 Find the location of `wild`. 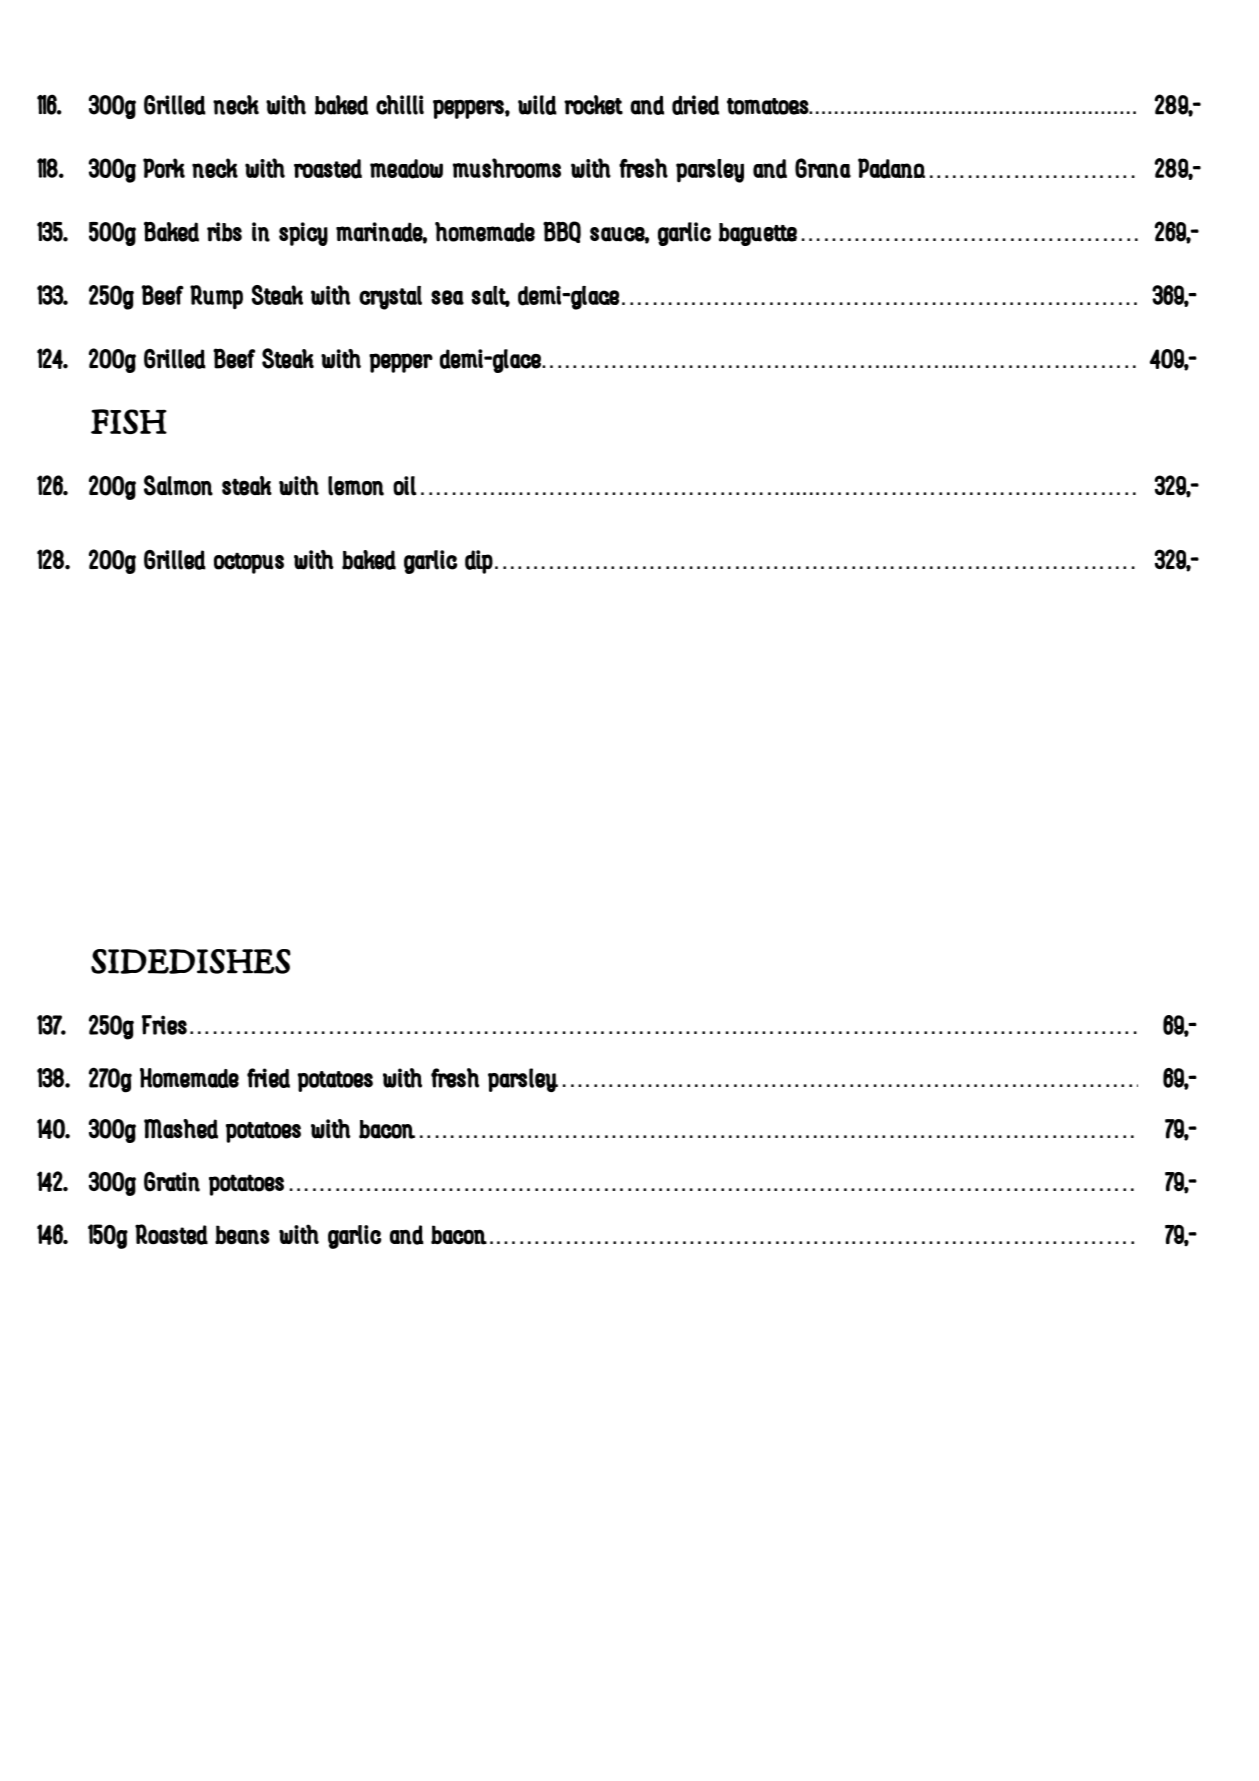

wild is located at coordinates (537, 105).
